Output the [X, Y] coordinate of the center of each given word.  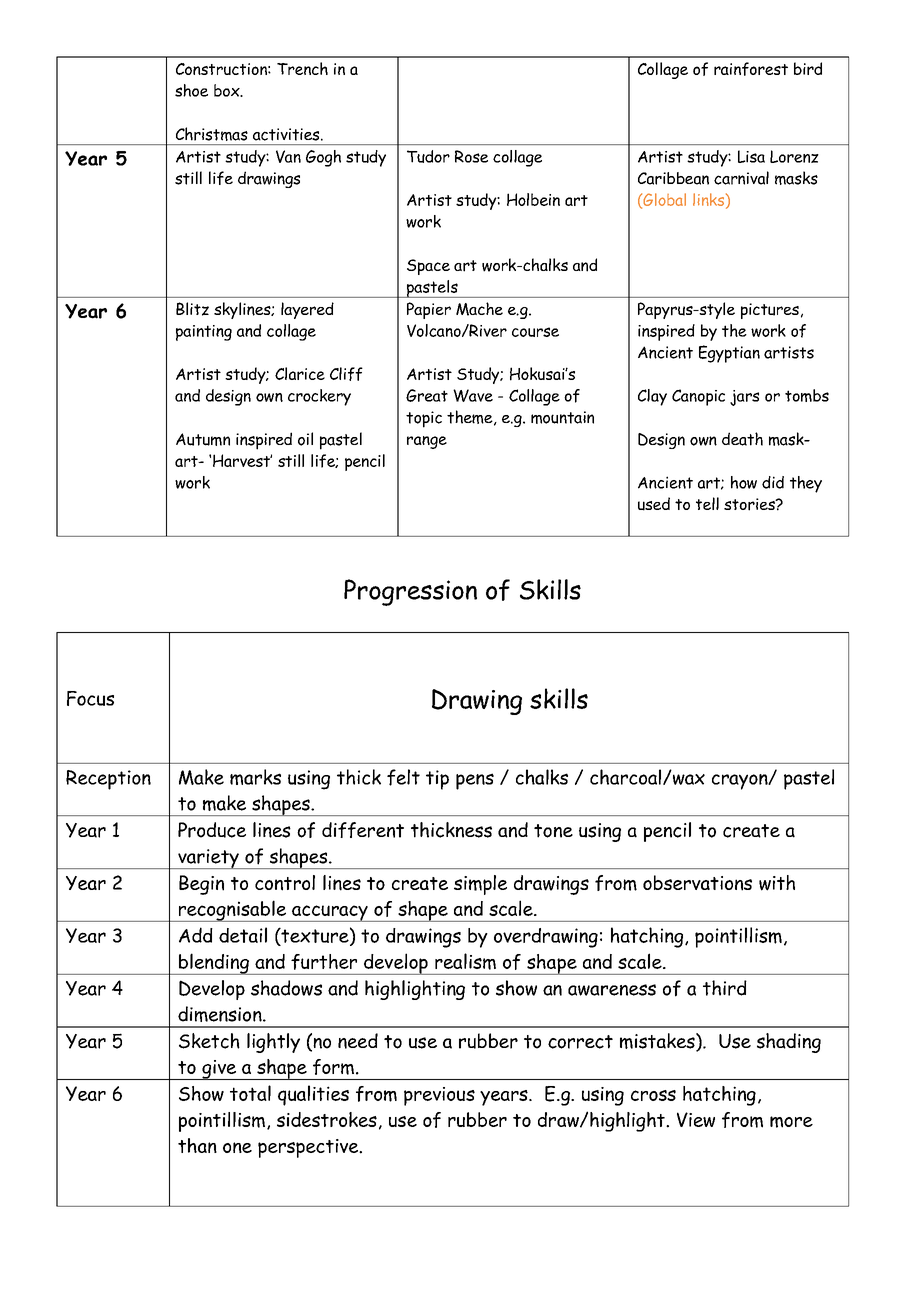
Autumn [203, 439]
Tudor [428, 156]
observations [697, 883]
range [427, 442]
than [197, 1145]
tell [707, 503]
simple [480, 885]
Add [196, 935]
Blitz [192, 309]
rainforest [751, 69]
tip [437, 780]
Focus [90, 698]
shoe [191, 90]
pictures [770, 311]
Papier [429, 310]
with [777, 883]
